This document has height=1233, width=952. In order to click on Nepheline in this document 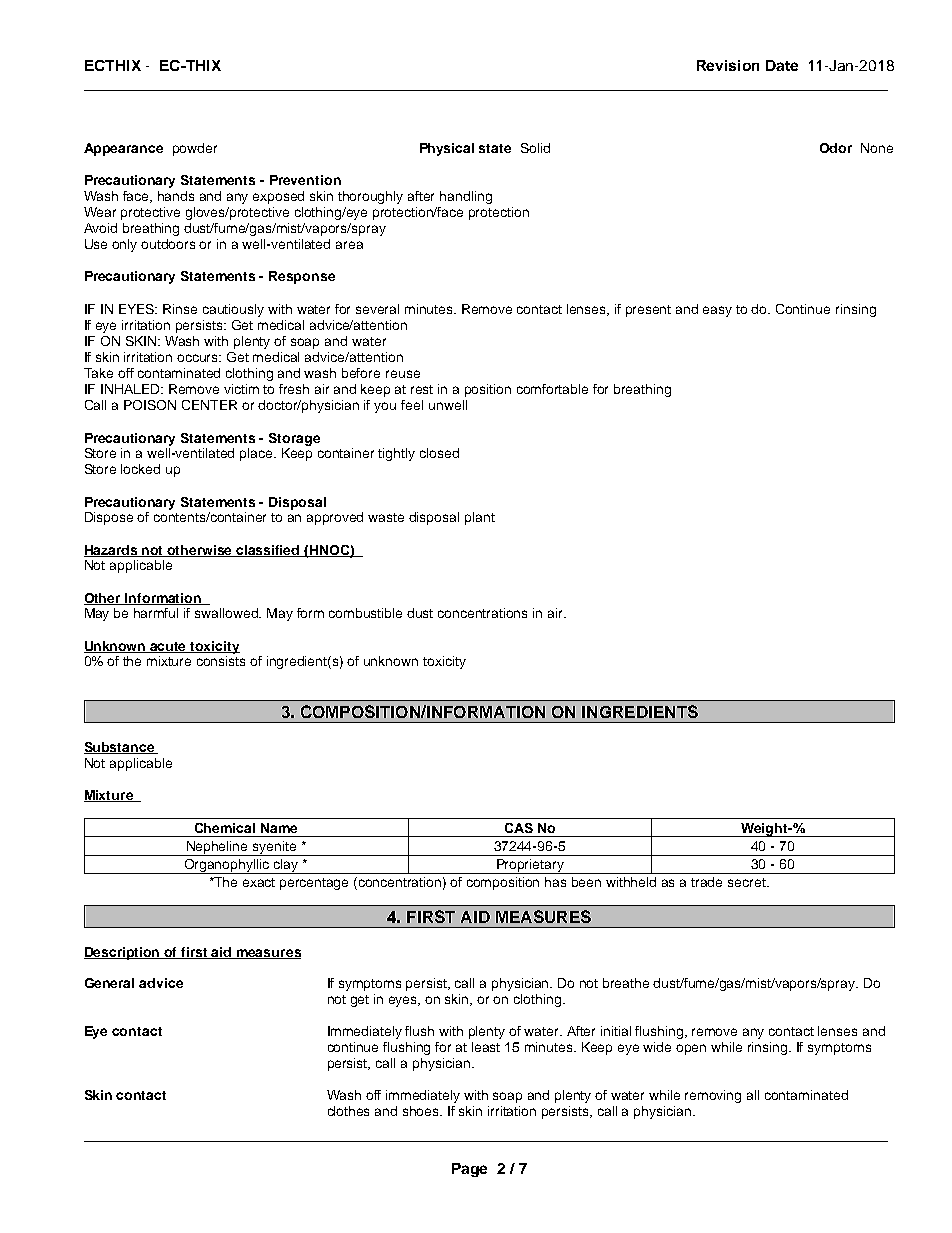, I will do `click(217, 848)`.
